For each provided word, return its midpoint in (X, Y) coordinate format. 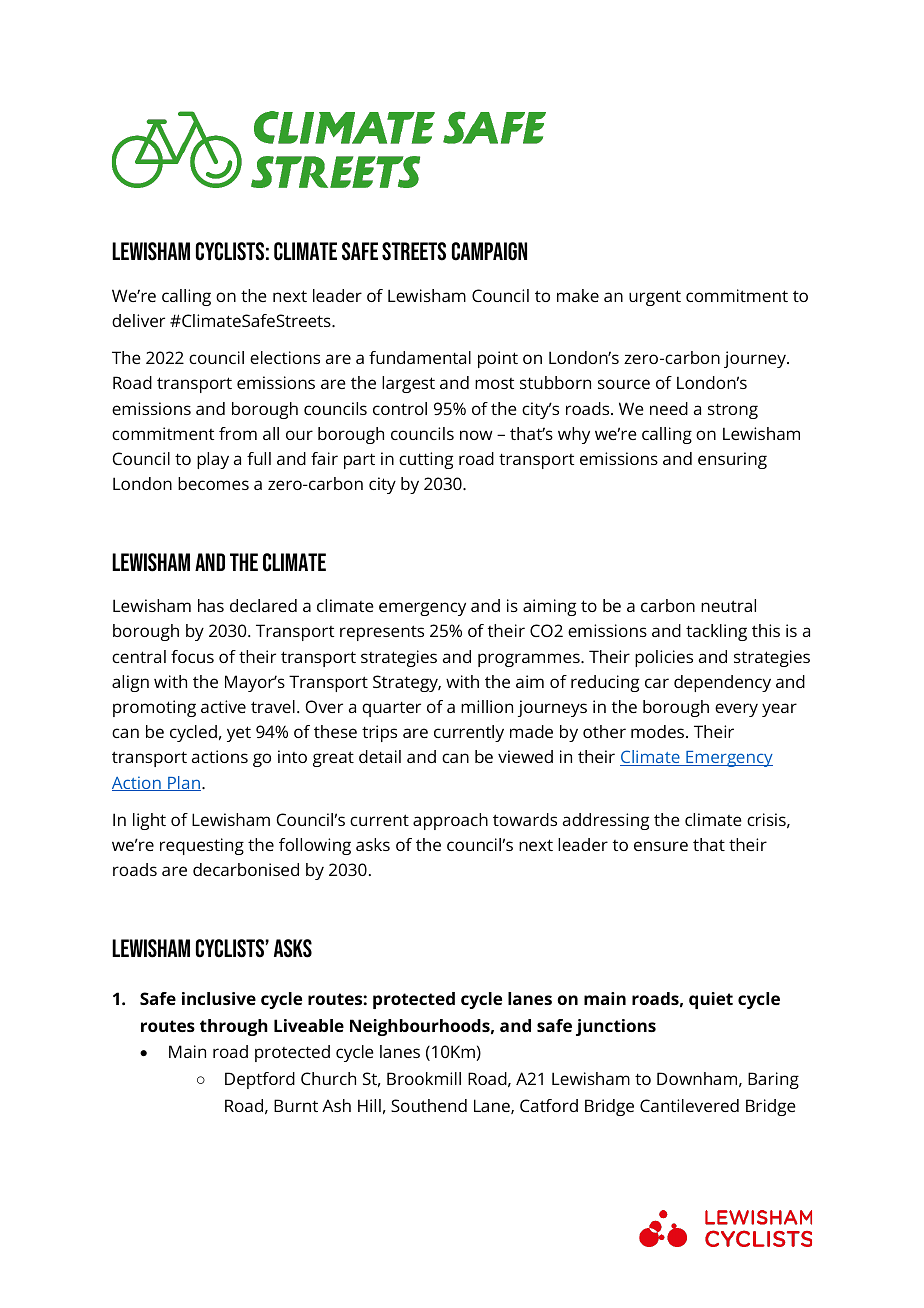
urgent (655, 298)
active (223, 706)
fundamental (420, 357)
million (487, 706)
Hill (369, 1105)
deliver (138, 320)
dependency (722, 683)
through (234, 1027)
